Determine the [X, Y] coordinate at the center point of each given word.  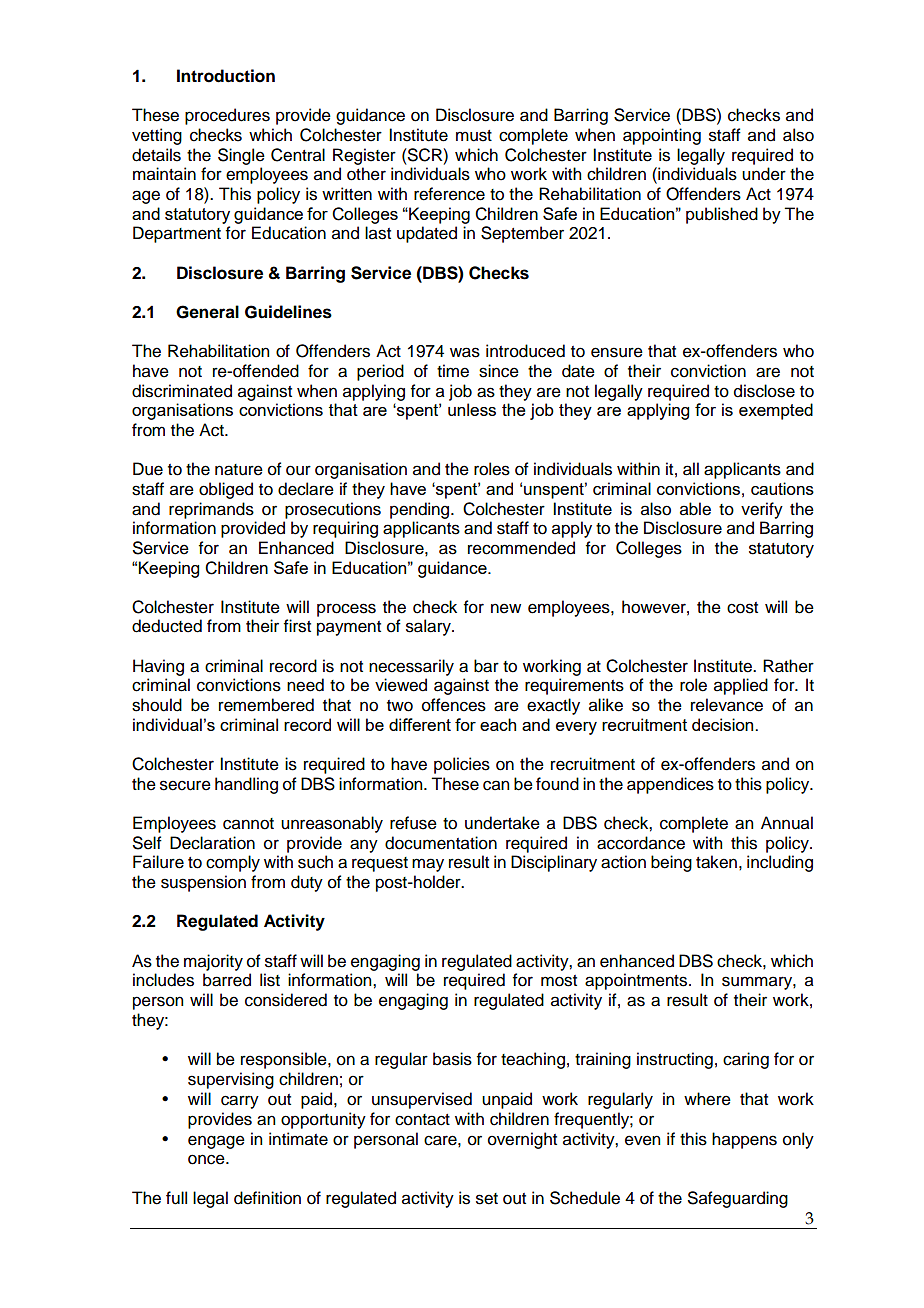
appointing [662, 136]
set [487, 1199]
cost [742, 608]
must [474, 136]
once [207, 1159]
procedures [227, 116]
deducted [167, 626]
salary [429, 627]
